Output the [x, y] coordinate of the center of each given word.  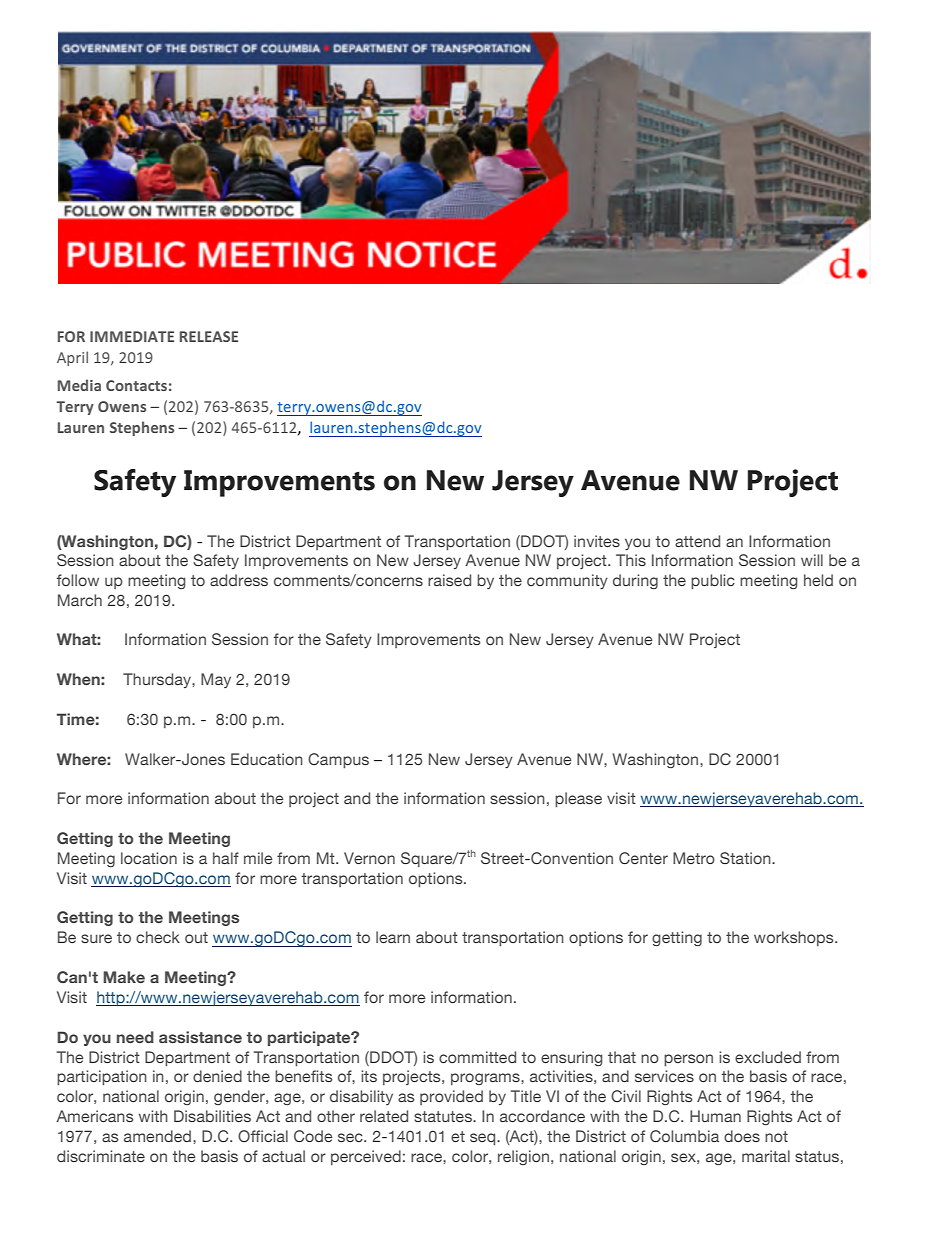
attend [697, 541]
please [578, 799]
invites [597, 541]
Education [267, 759]
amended [159, 1136]
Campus [338, 760]
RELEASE [209, 336]
